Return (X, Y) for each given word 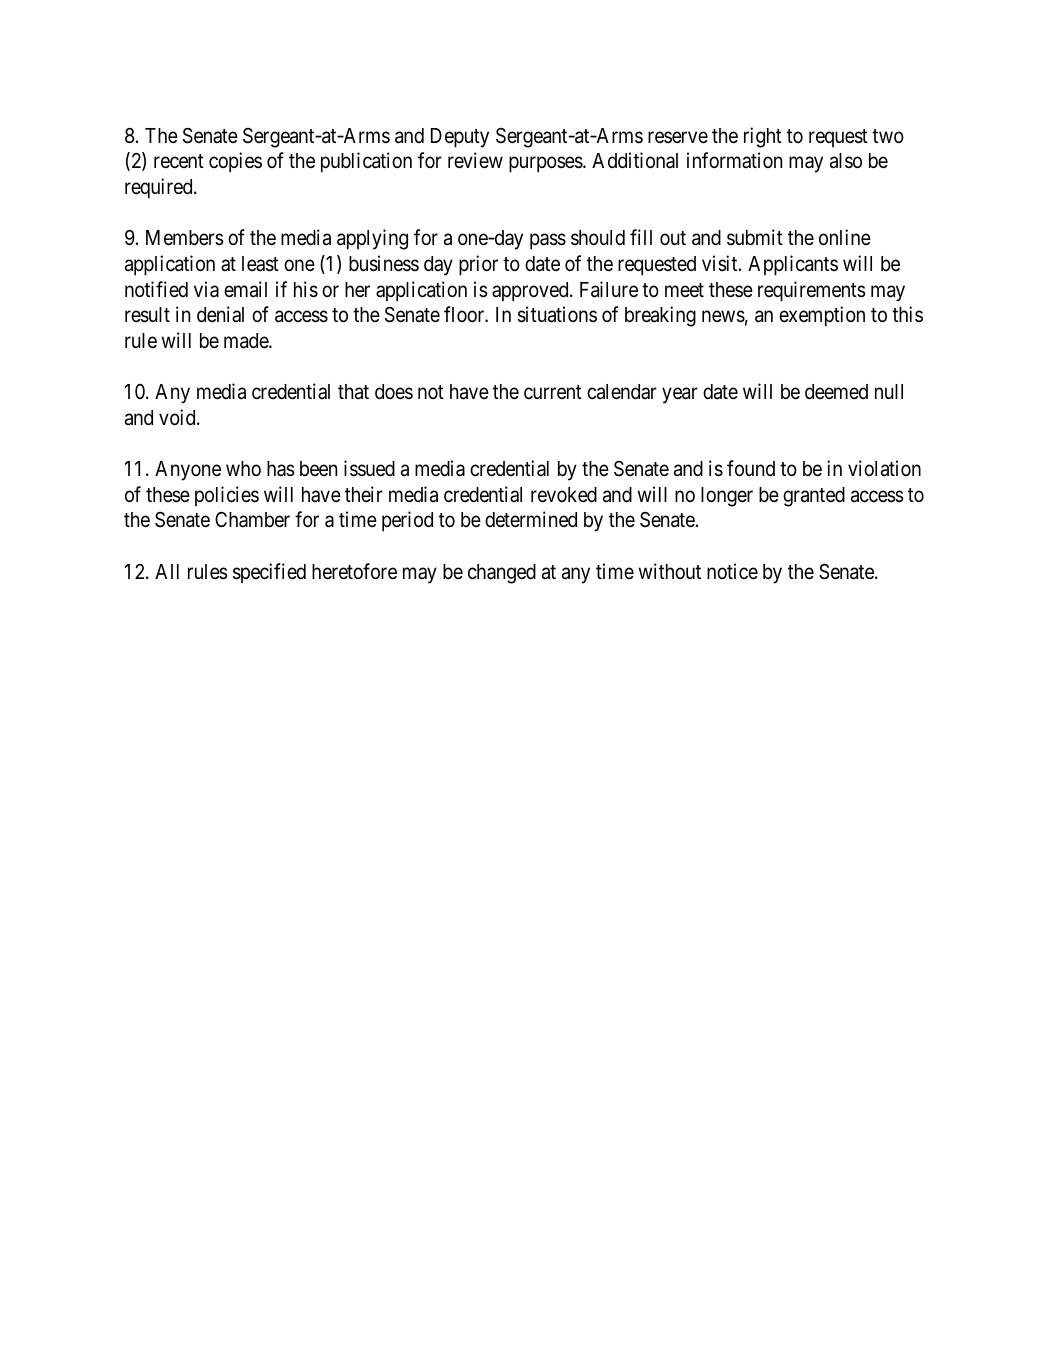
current (553, 392)
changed (502, 574)
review (475, 160)
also (846, 161)
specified (269, 573)
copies (235, 162)
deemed (836, 392)
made (247, 341)
